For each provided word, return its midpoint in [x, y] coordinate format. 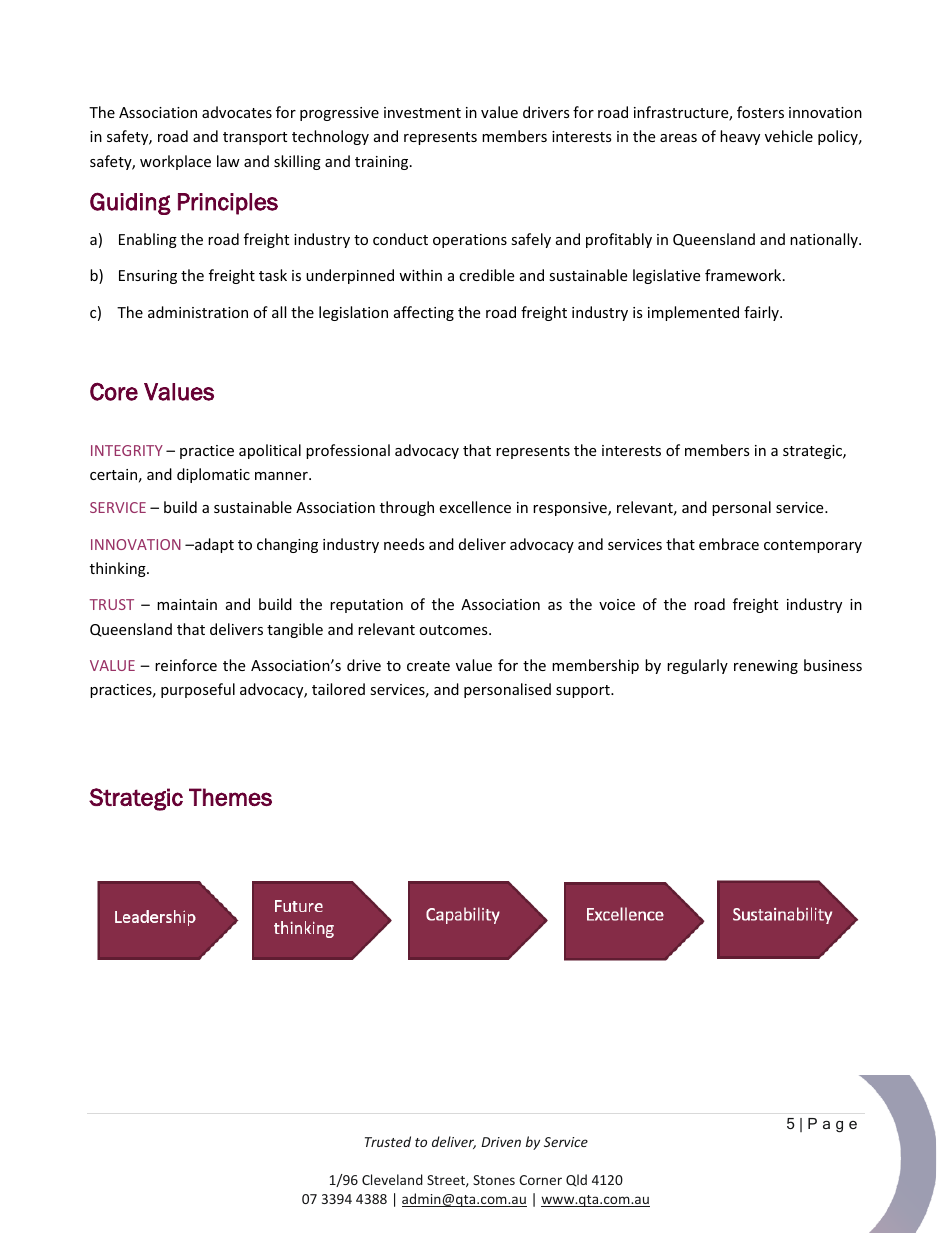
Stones [494, 1180]
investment [422, 112]
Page [832, 1125]
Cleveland [392, 1179]
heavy [740, 137]
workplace [175, 162]
